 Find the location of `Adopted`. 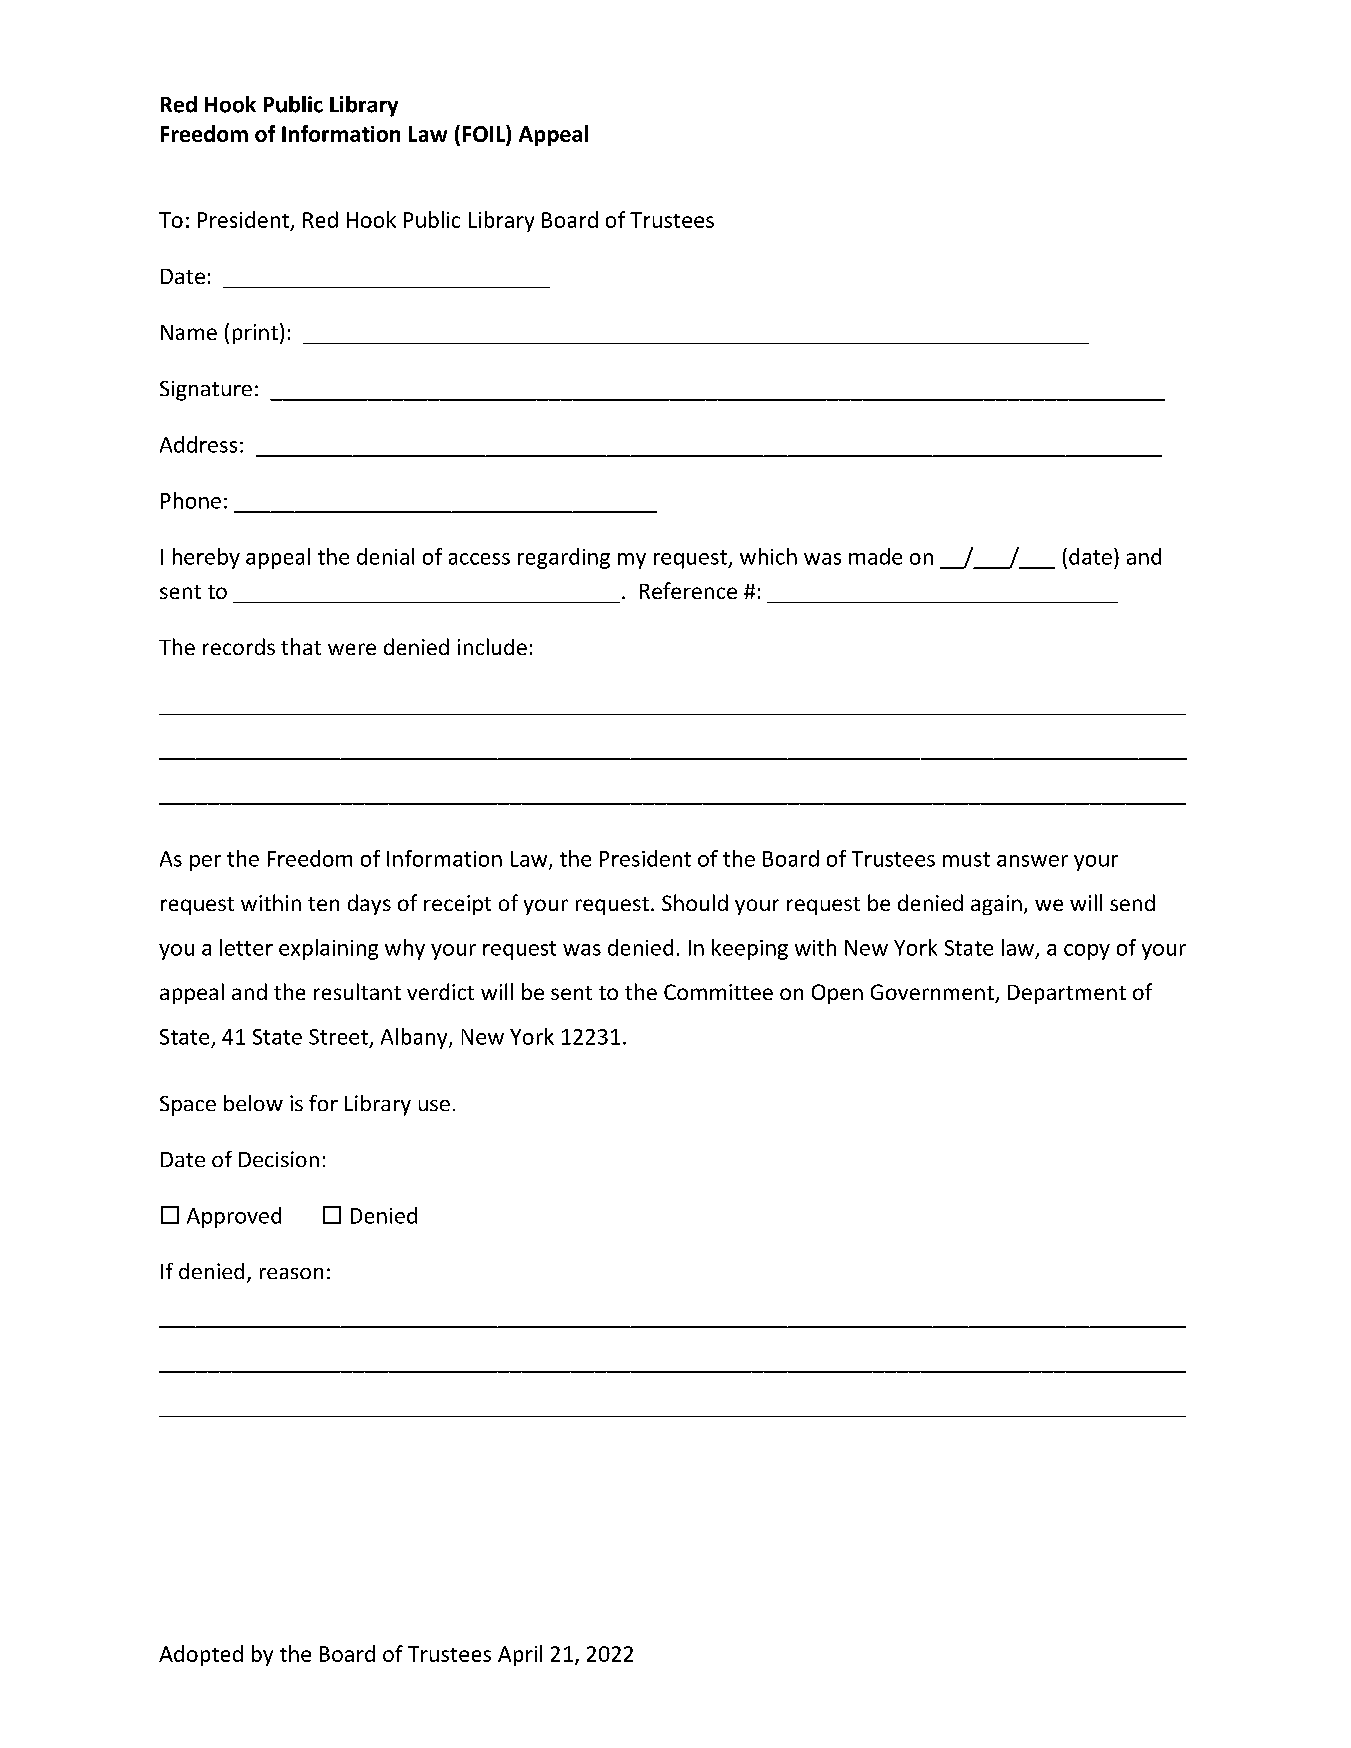

Adopted is located at coordinates (201, 1655).
